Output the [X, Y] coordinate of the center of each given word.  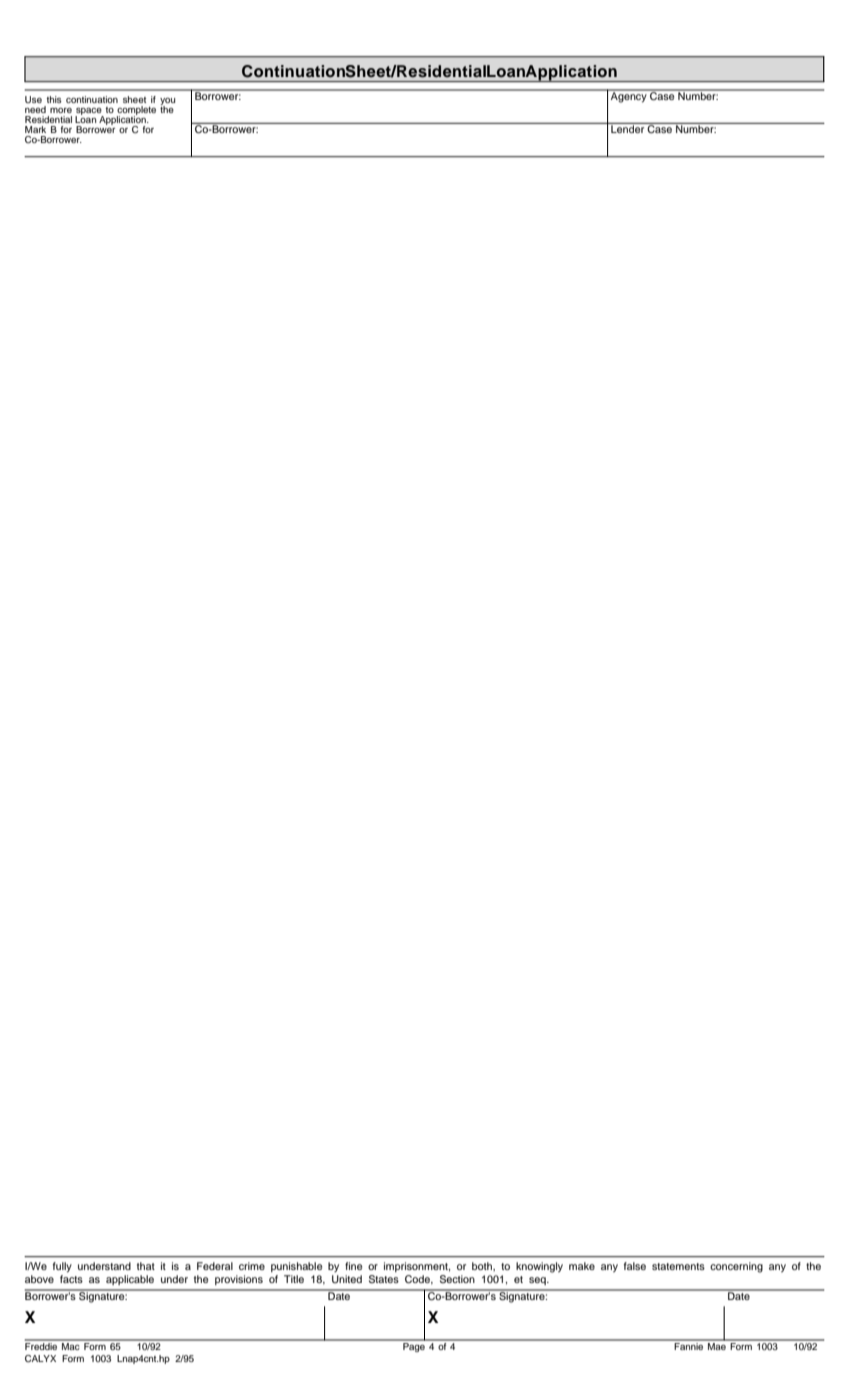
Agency [629, 96]
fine [353, 1266]
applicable [130, 1280]
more [61, 110]
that [146, 1266]
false [635, 1266]
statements [678, 1266]
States [384, 1279]
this [54, 99]
